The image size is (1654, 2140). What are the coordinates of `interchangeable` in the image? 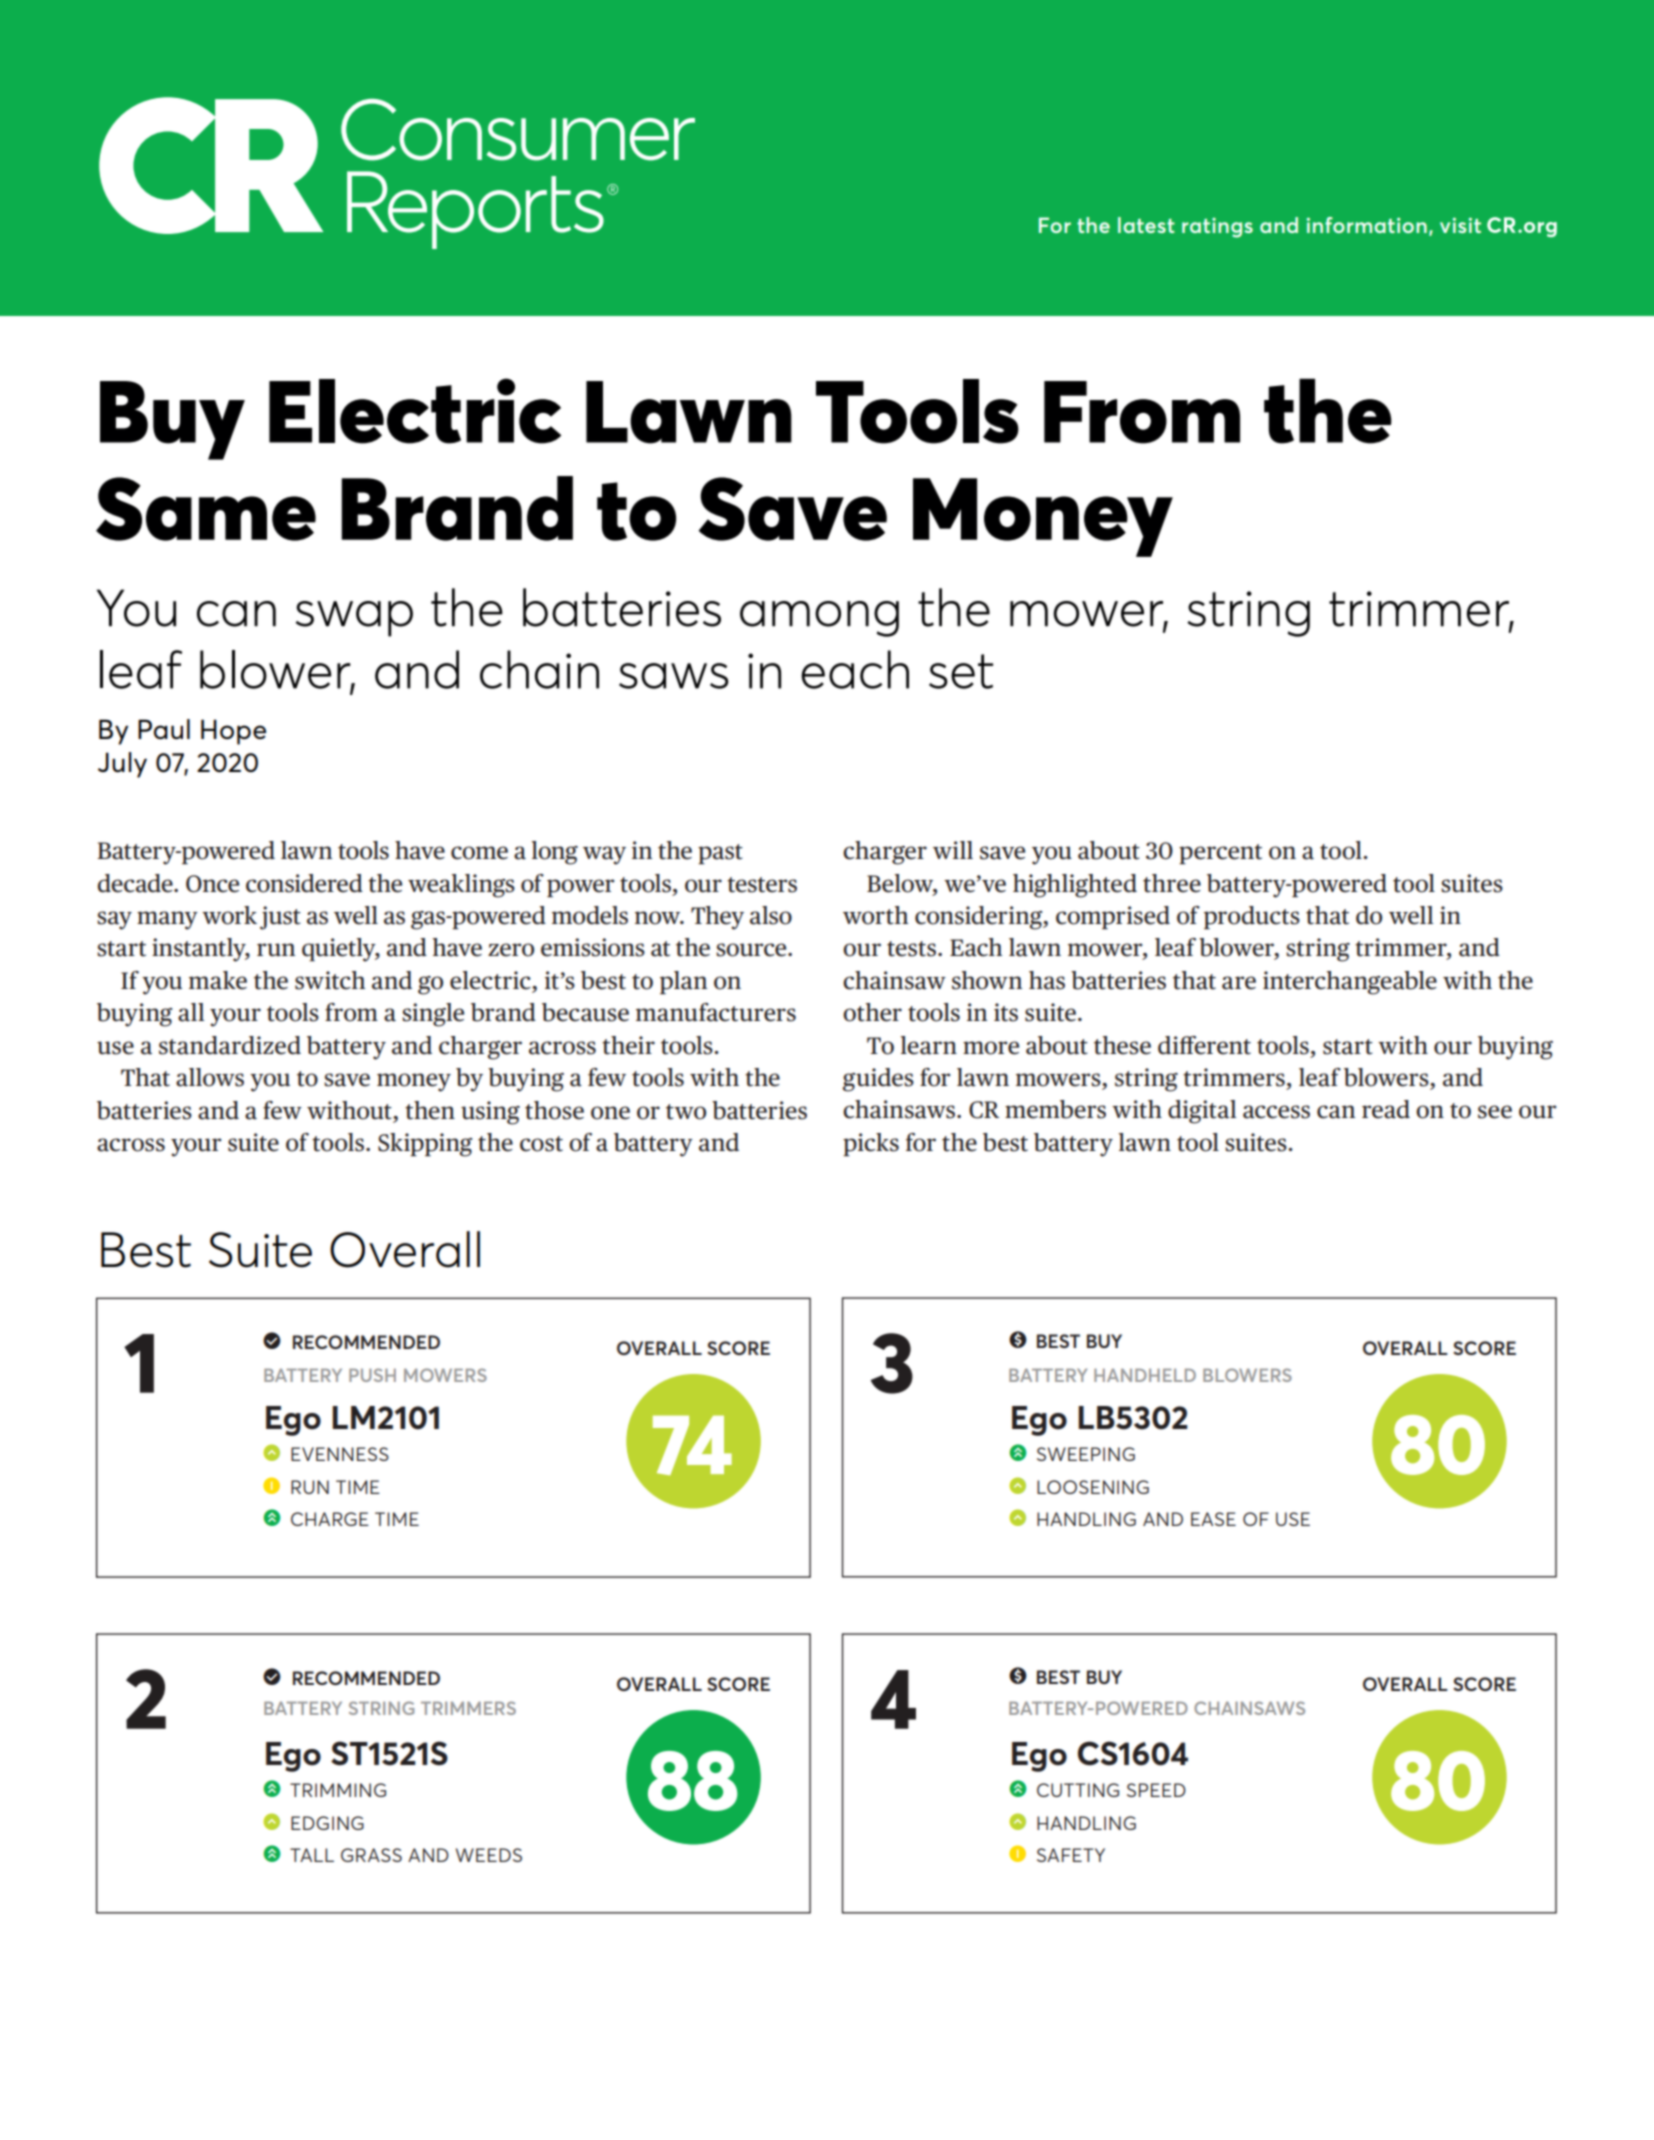 It's located at (1350, 983).
